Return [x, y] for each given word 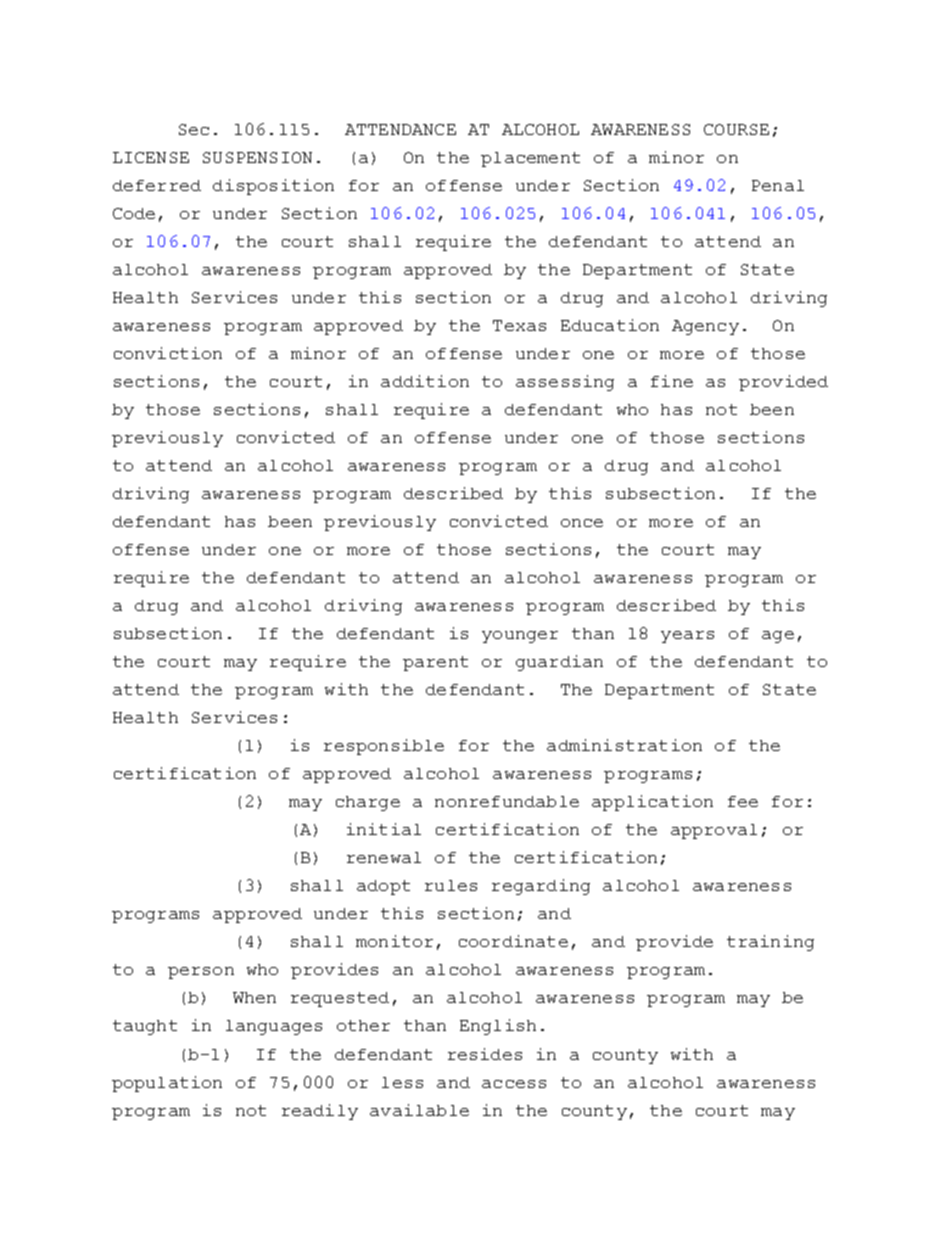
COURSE [736, 129]
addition [425, 381]
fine [672, 381]
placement [530, 159]
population [167, 1084]
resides [485, 1054]
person [201, 973]
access [514, 1084]
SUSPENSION [257, 157]
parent [435, 663]
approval [714, 831]
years [687, 637]
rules [451, 885]
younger [520, 637]
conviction [168, 353]
